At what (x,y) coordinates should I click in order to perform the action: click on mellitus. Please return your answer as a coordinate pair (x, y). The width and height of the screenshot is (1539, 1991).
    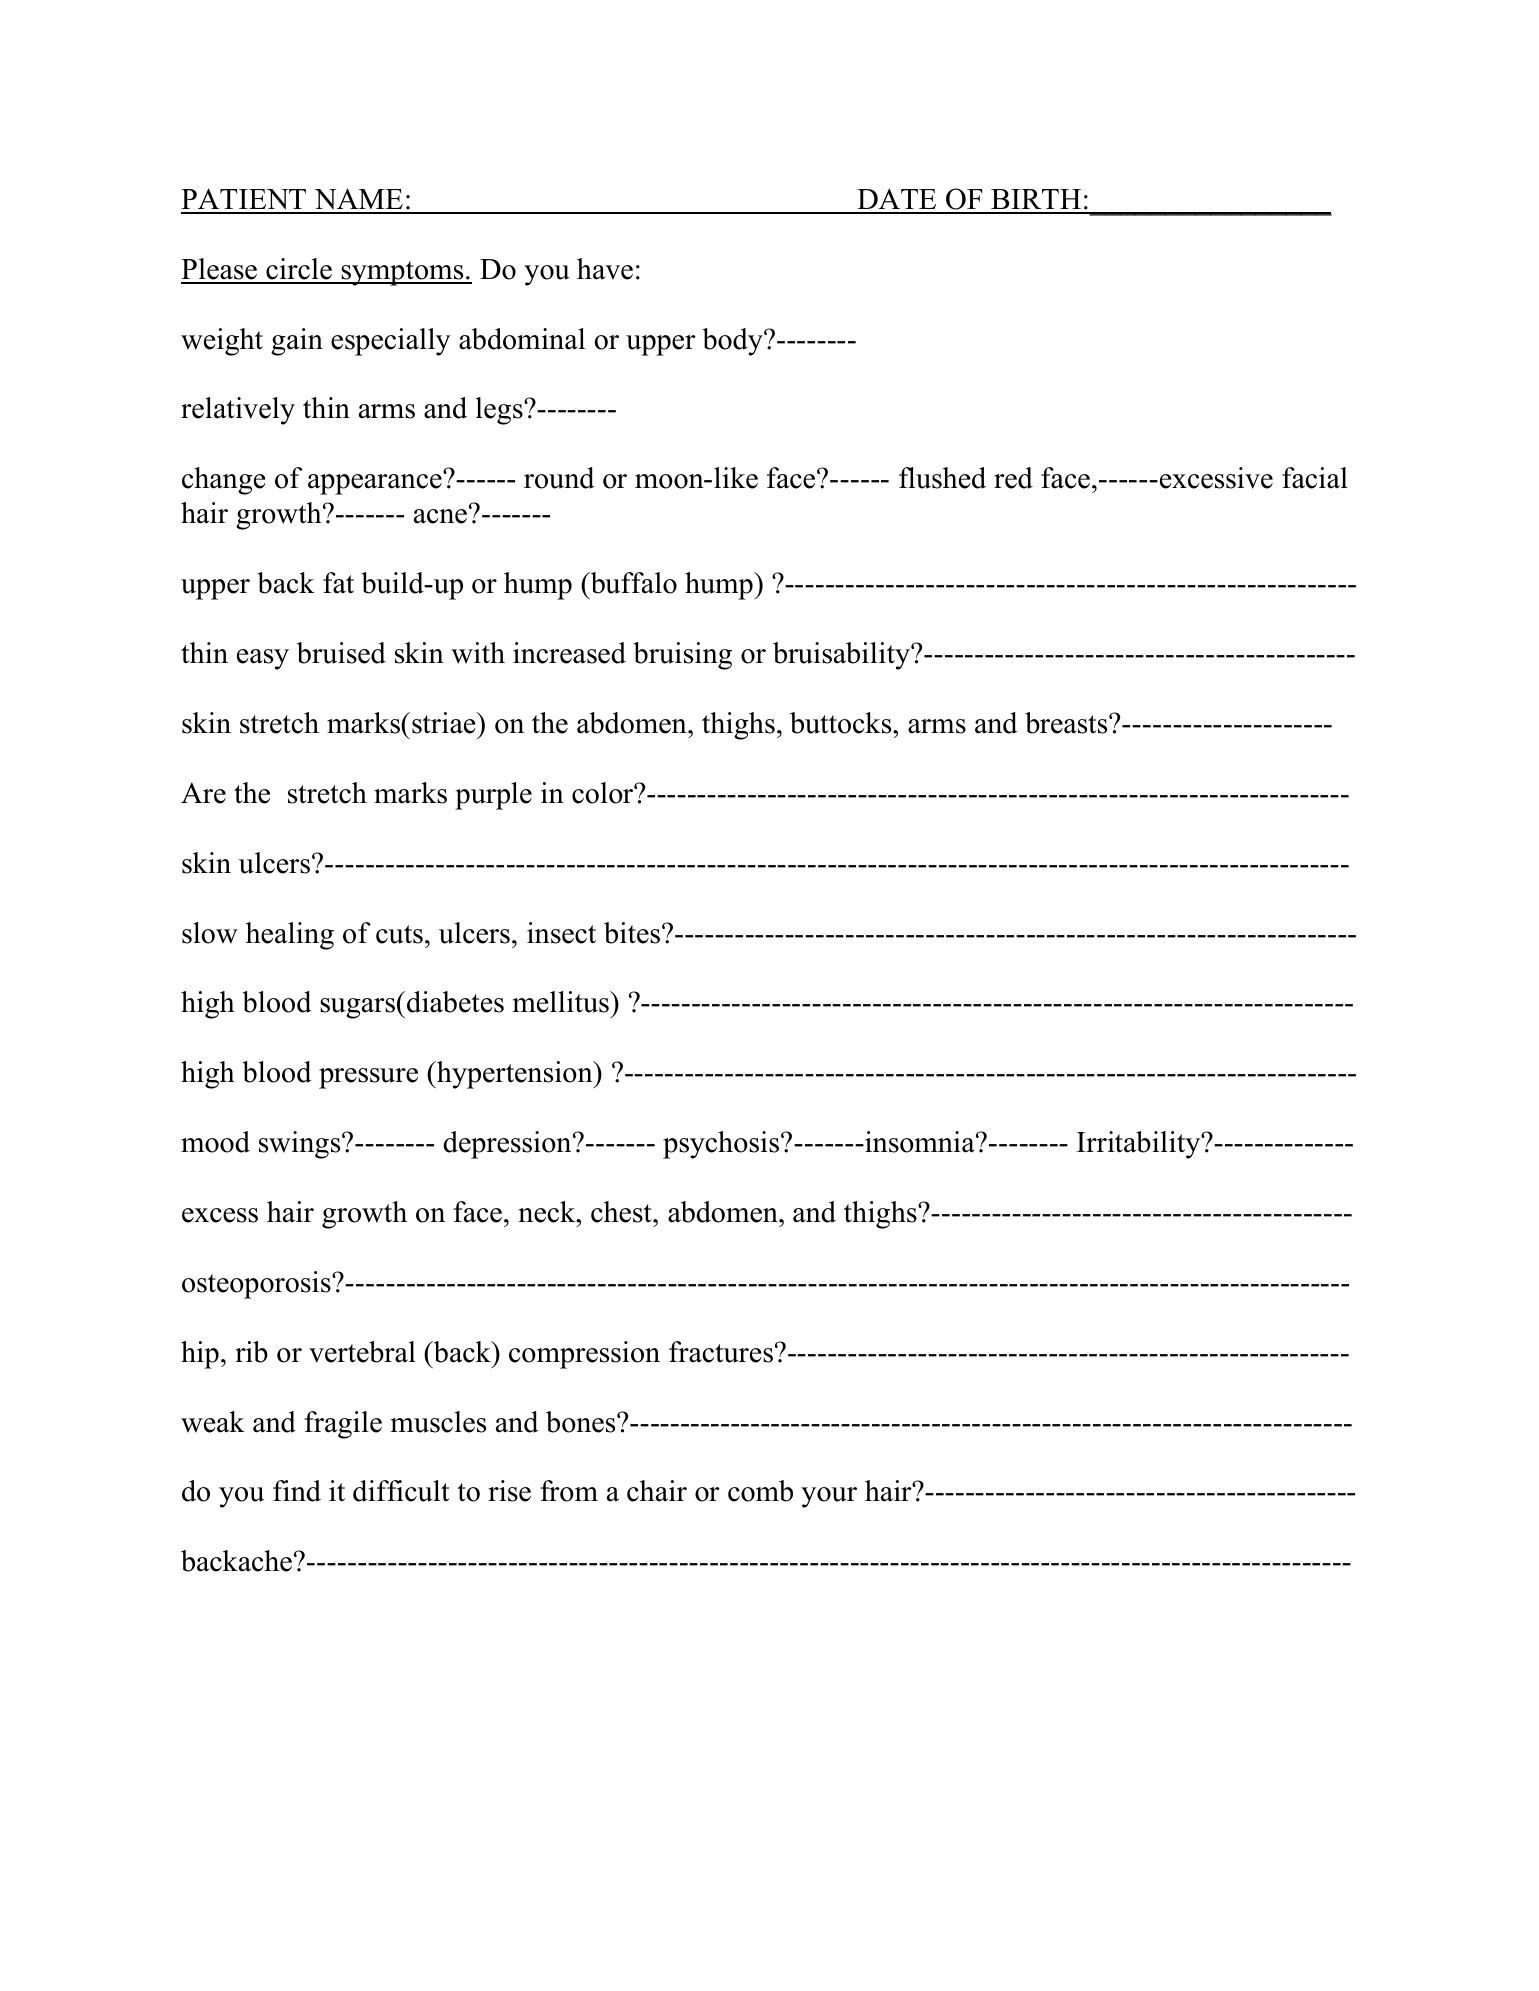
    Looking at the image, I should click on (562, 1002).
